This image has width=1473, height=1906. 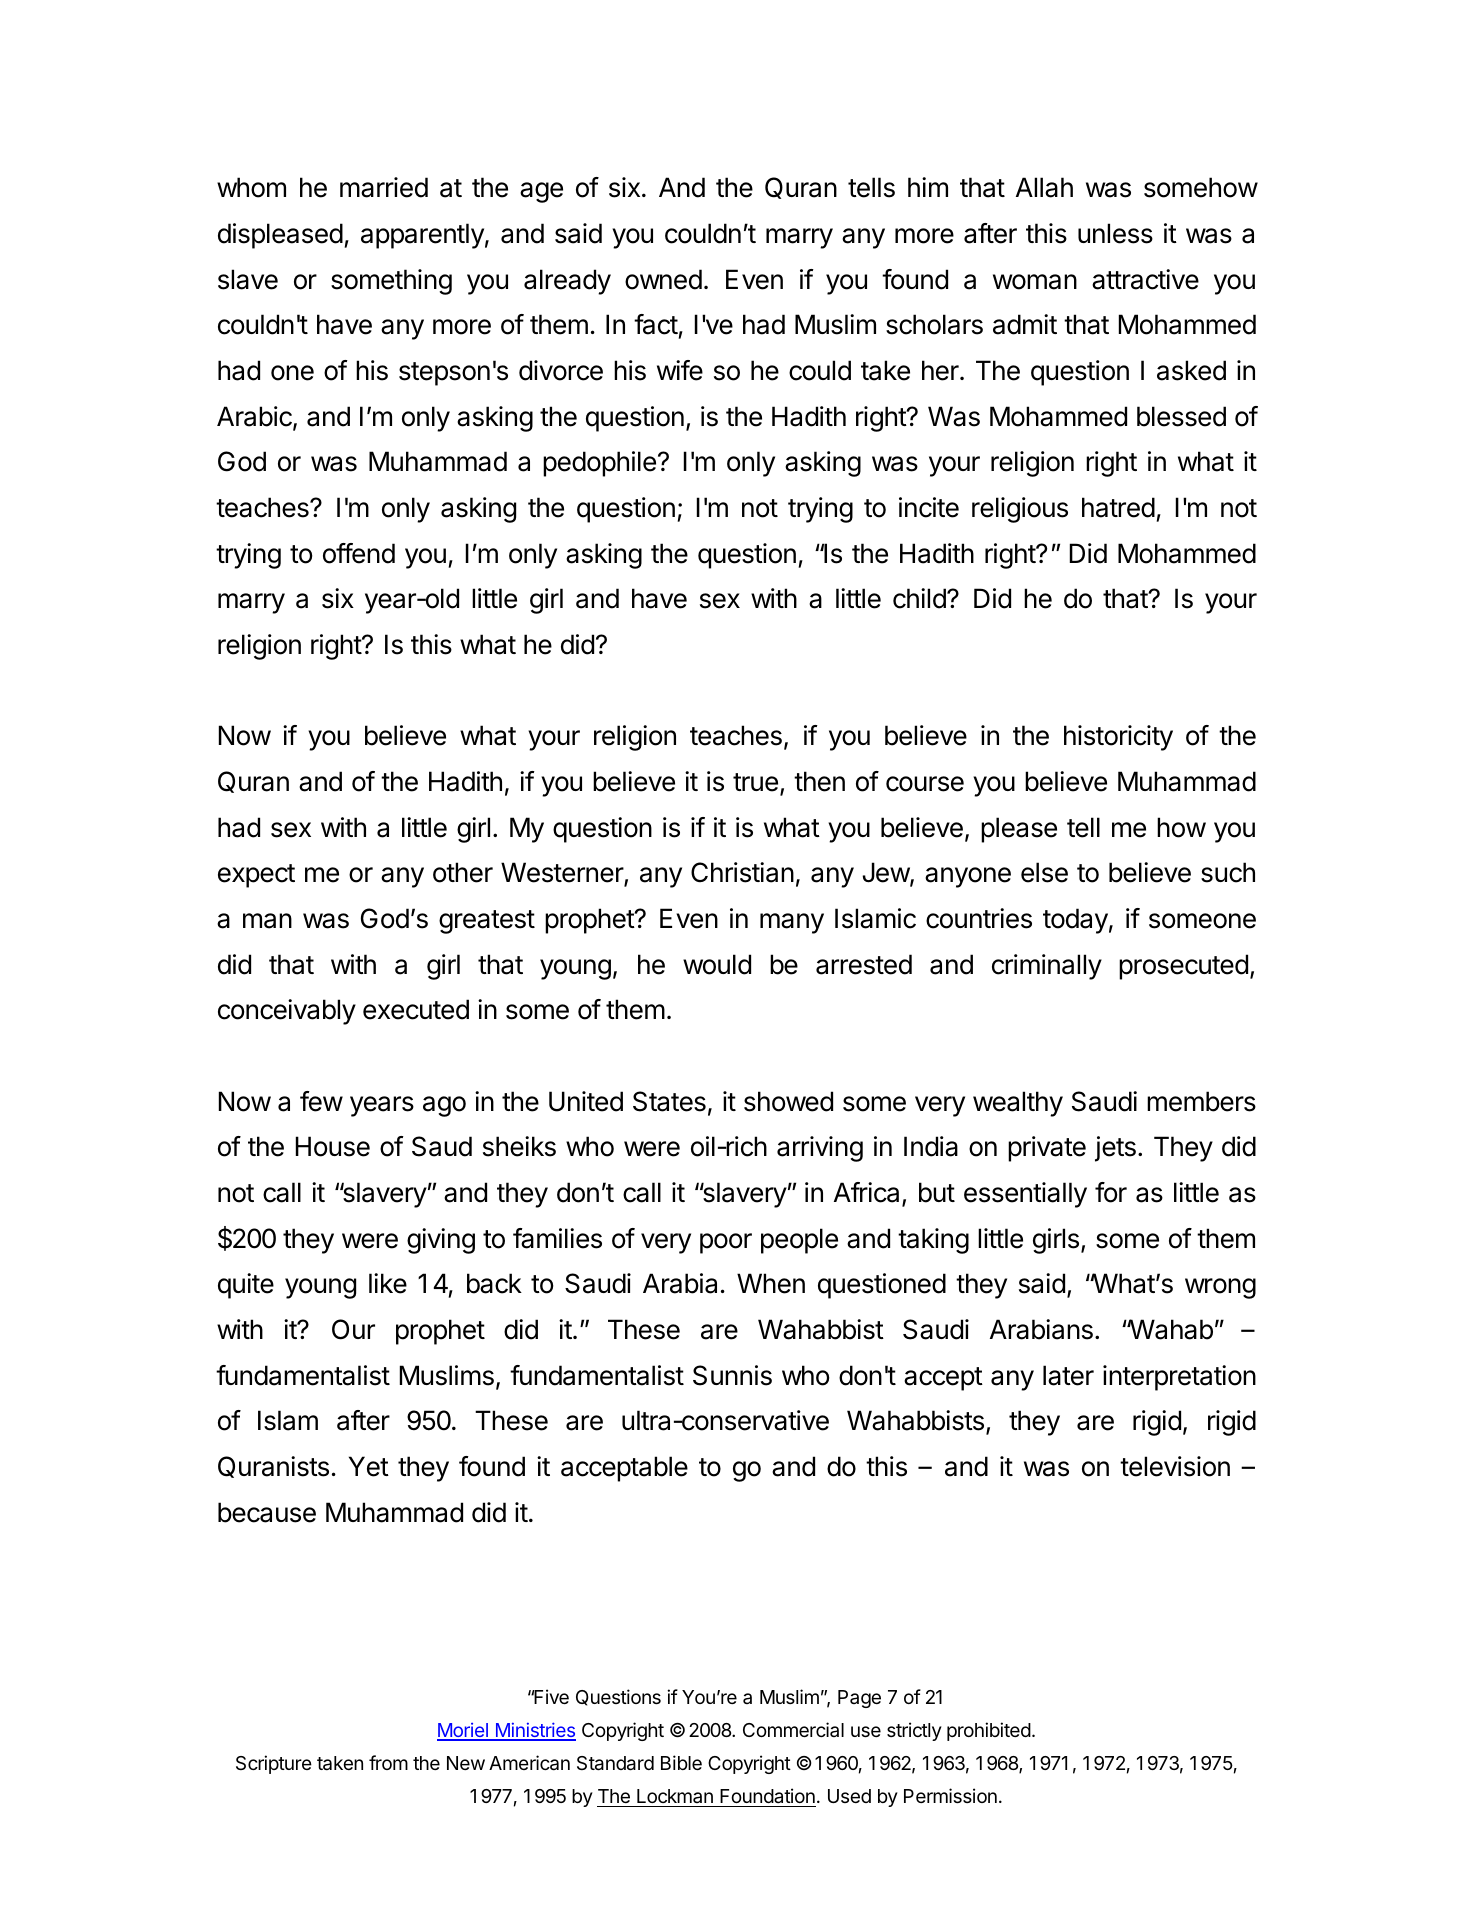 What do you see at coordinates (919, 598) in the image?
I see `child` at bounding box center [919, 598].
